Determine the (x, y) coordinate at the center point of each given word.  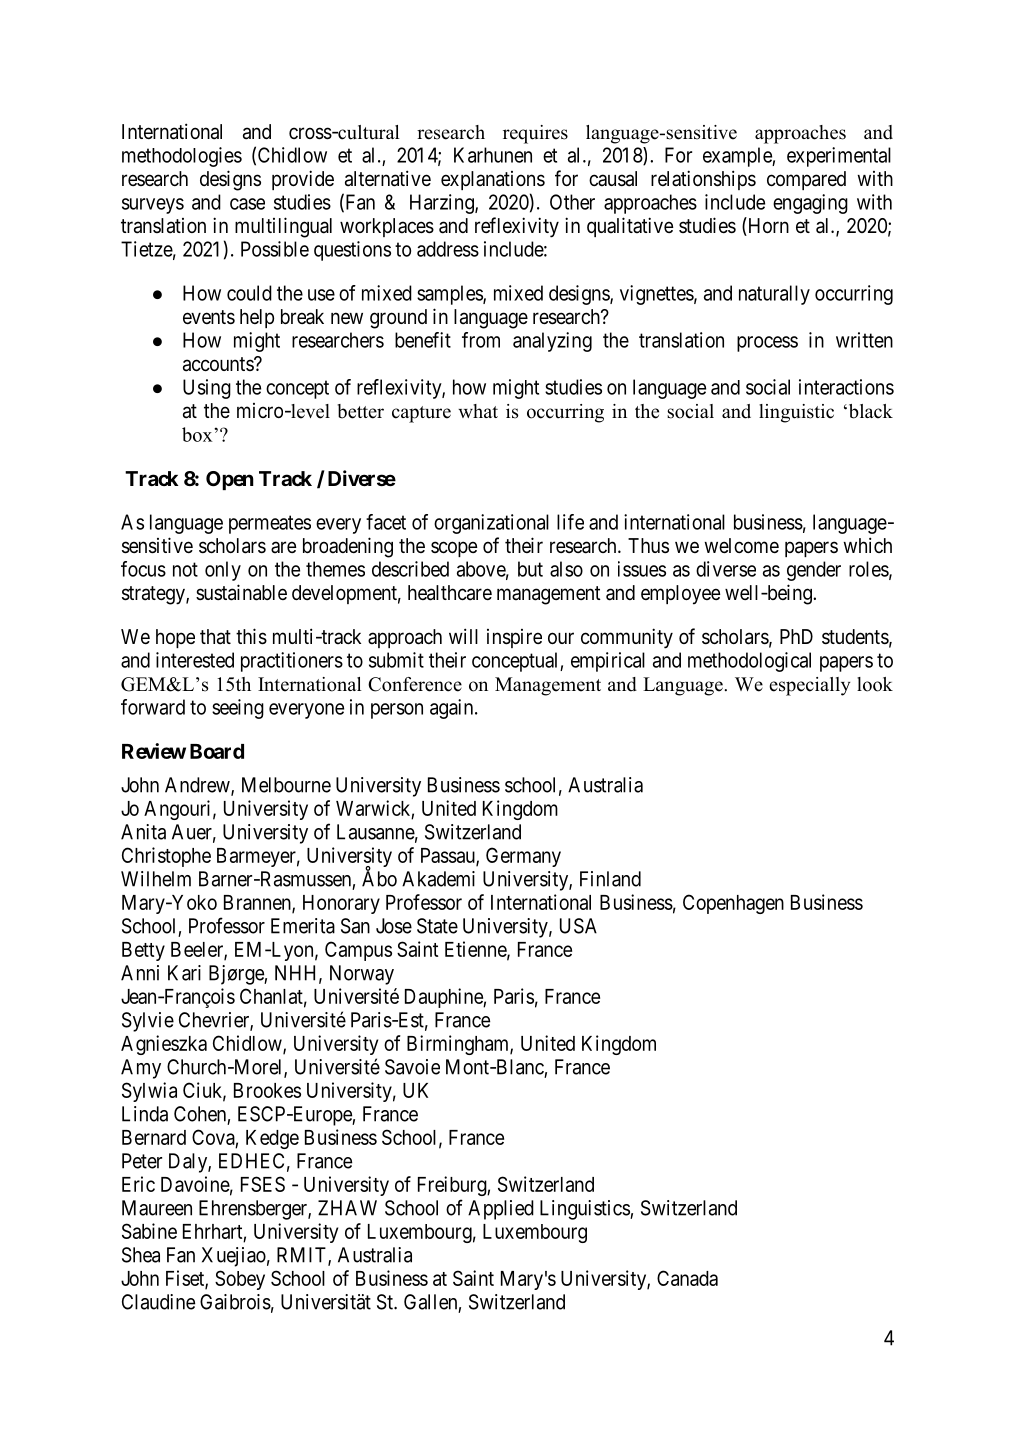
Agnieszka (164, 1045)
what (478, 411)
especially (809, 686)
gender (814, 571)
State (437, 926)
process (767, 344)
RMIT (303, 1256)
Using (207, 389)
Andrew (198, 786)
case (247, 204)
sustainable (241, 592)
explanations (493, 180)
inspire (514, 638)
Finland (610, 879)
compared (806, 180)
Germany (523, 857)
